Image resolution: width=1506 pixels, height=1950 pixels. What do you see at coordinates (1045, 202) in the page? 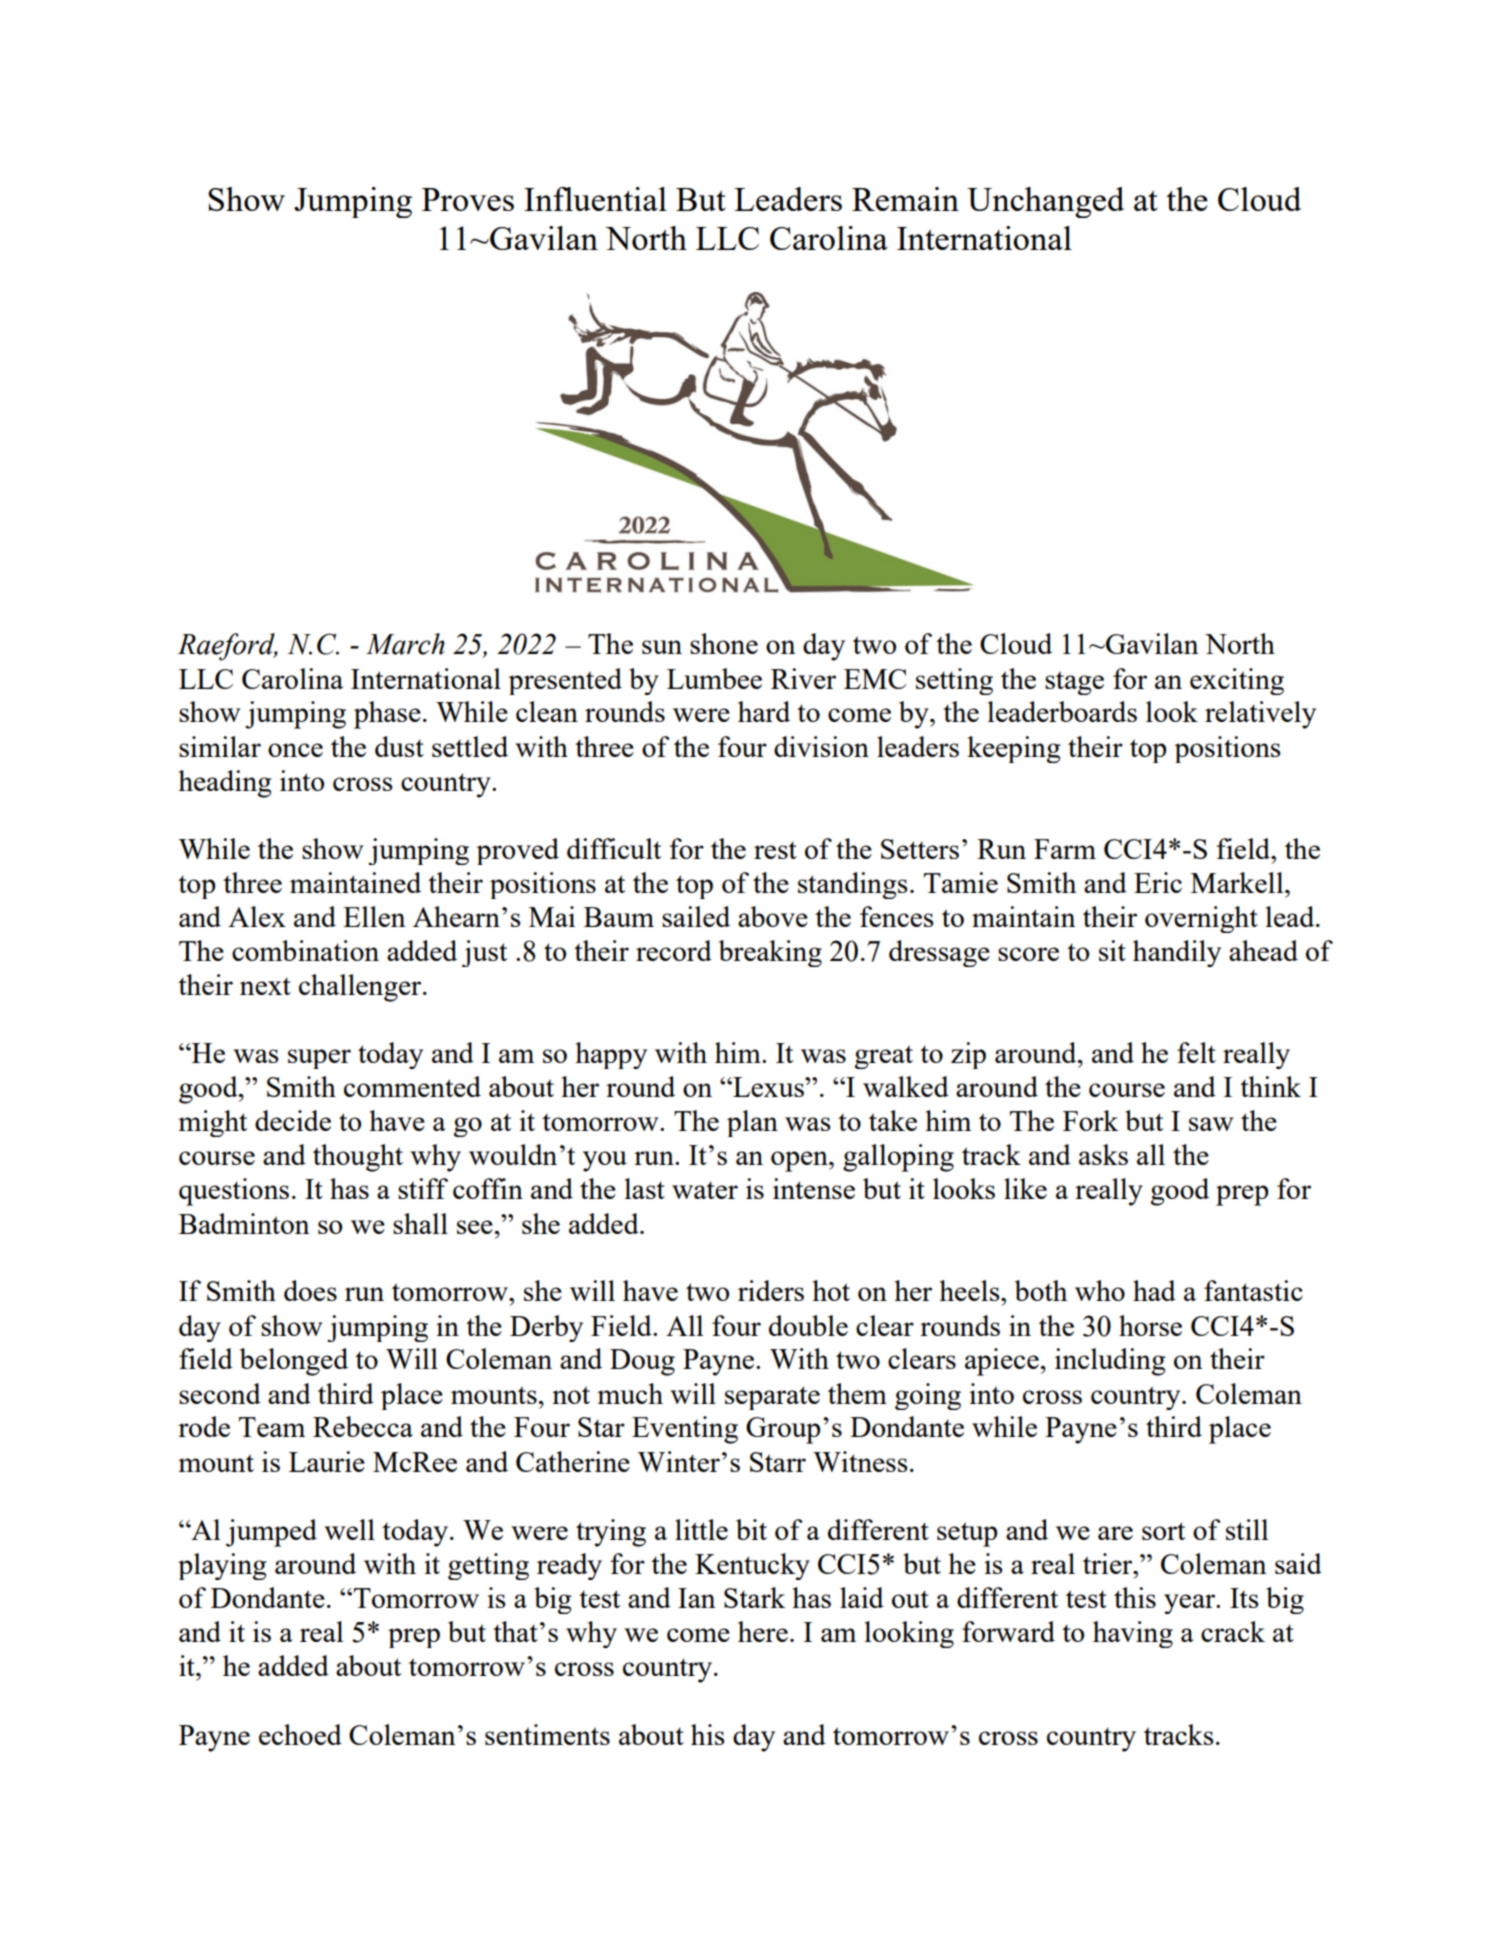
I see `Unchanged` at bounding box center [1045, 202].
